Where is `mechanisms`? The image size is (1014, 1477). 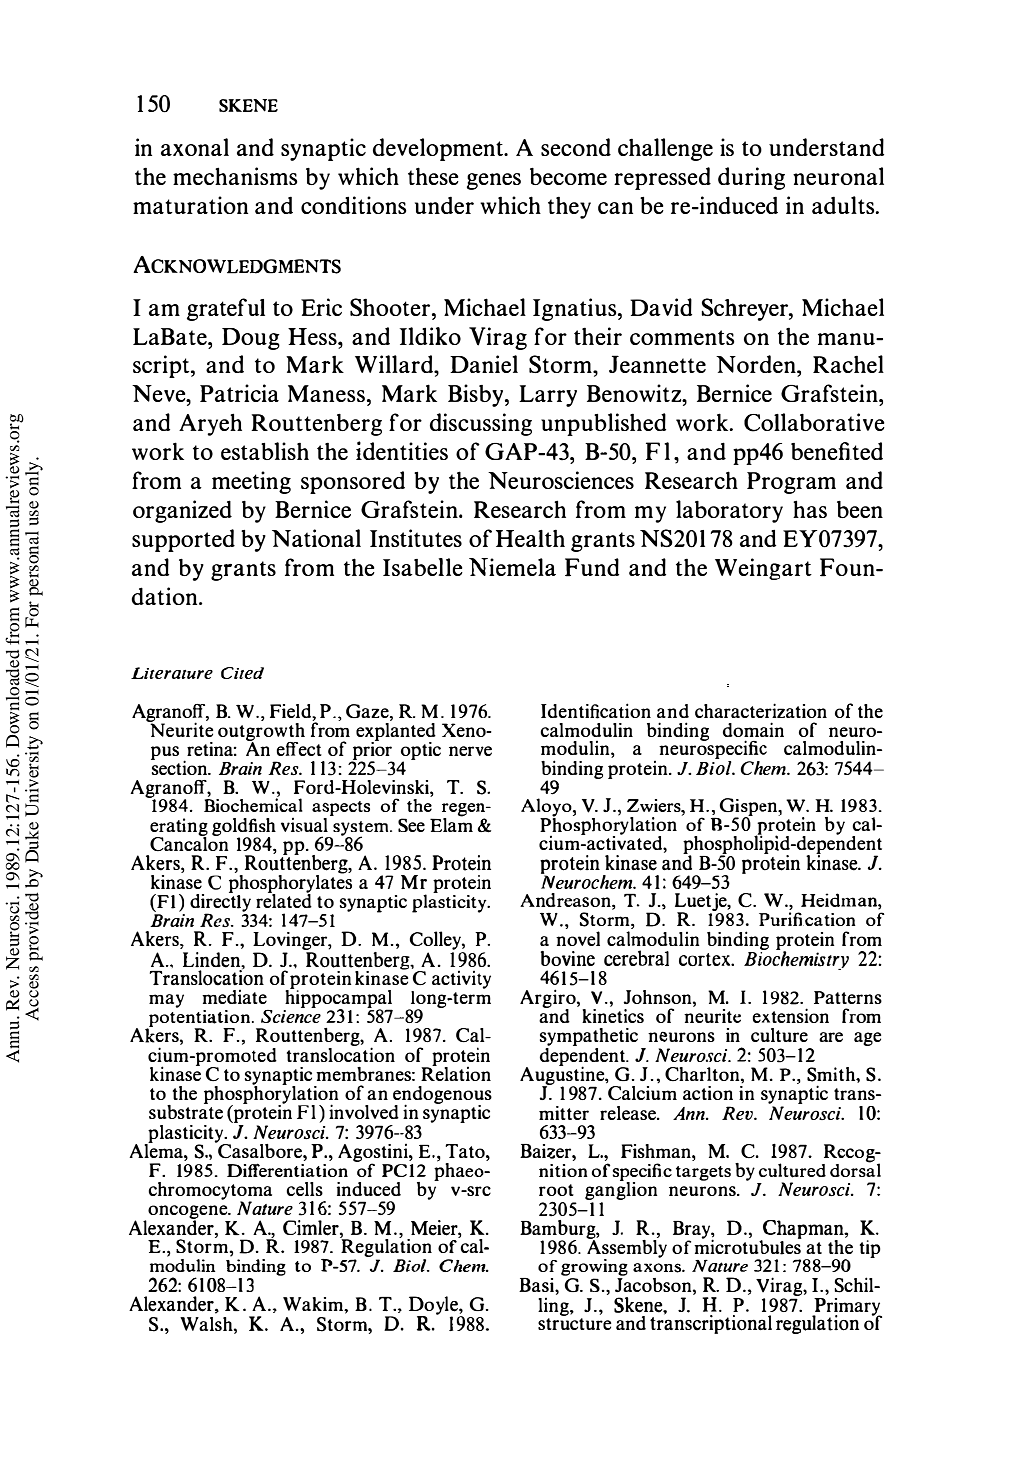
mechanisms is located at coordinates (235, 176).
